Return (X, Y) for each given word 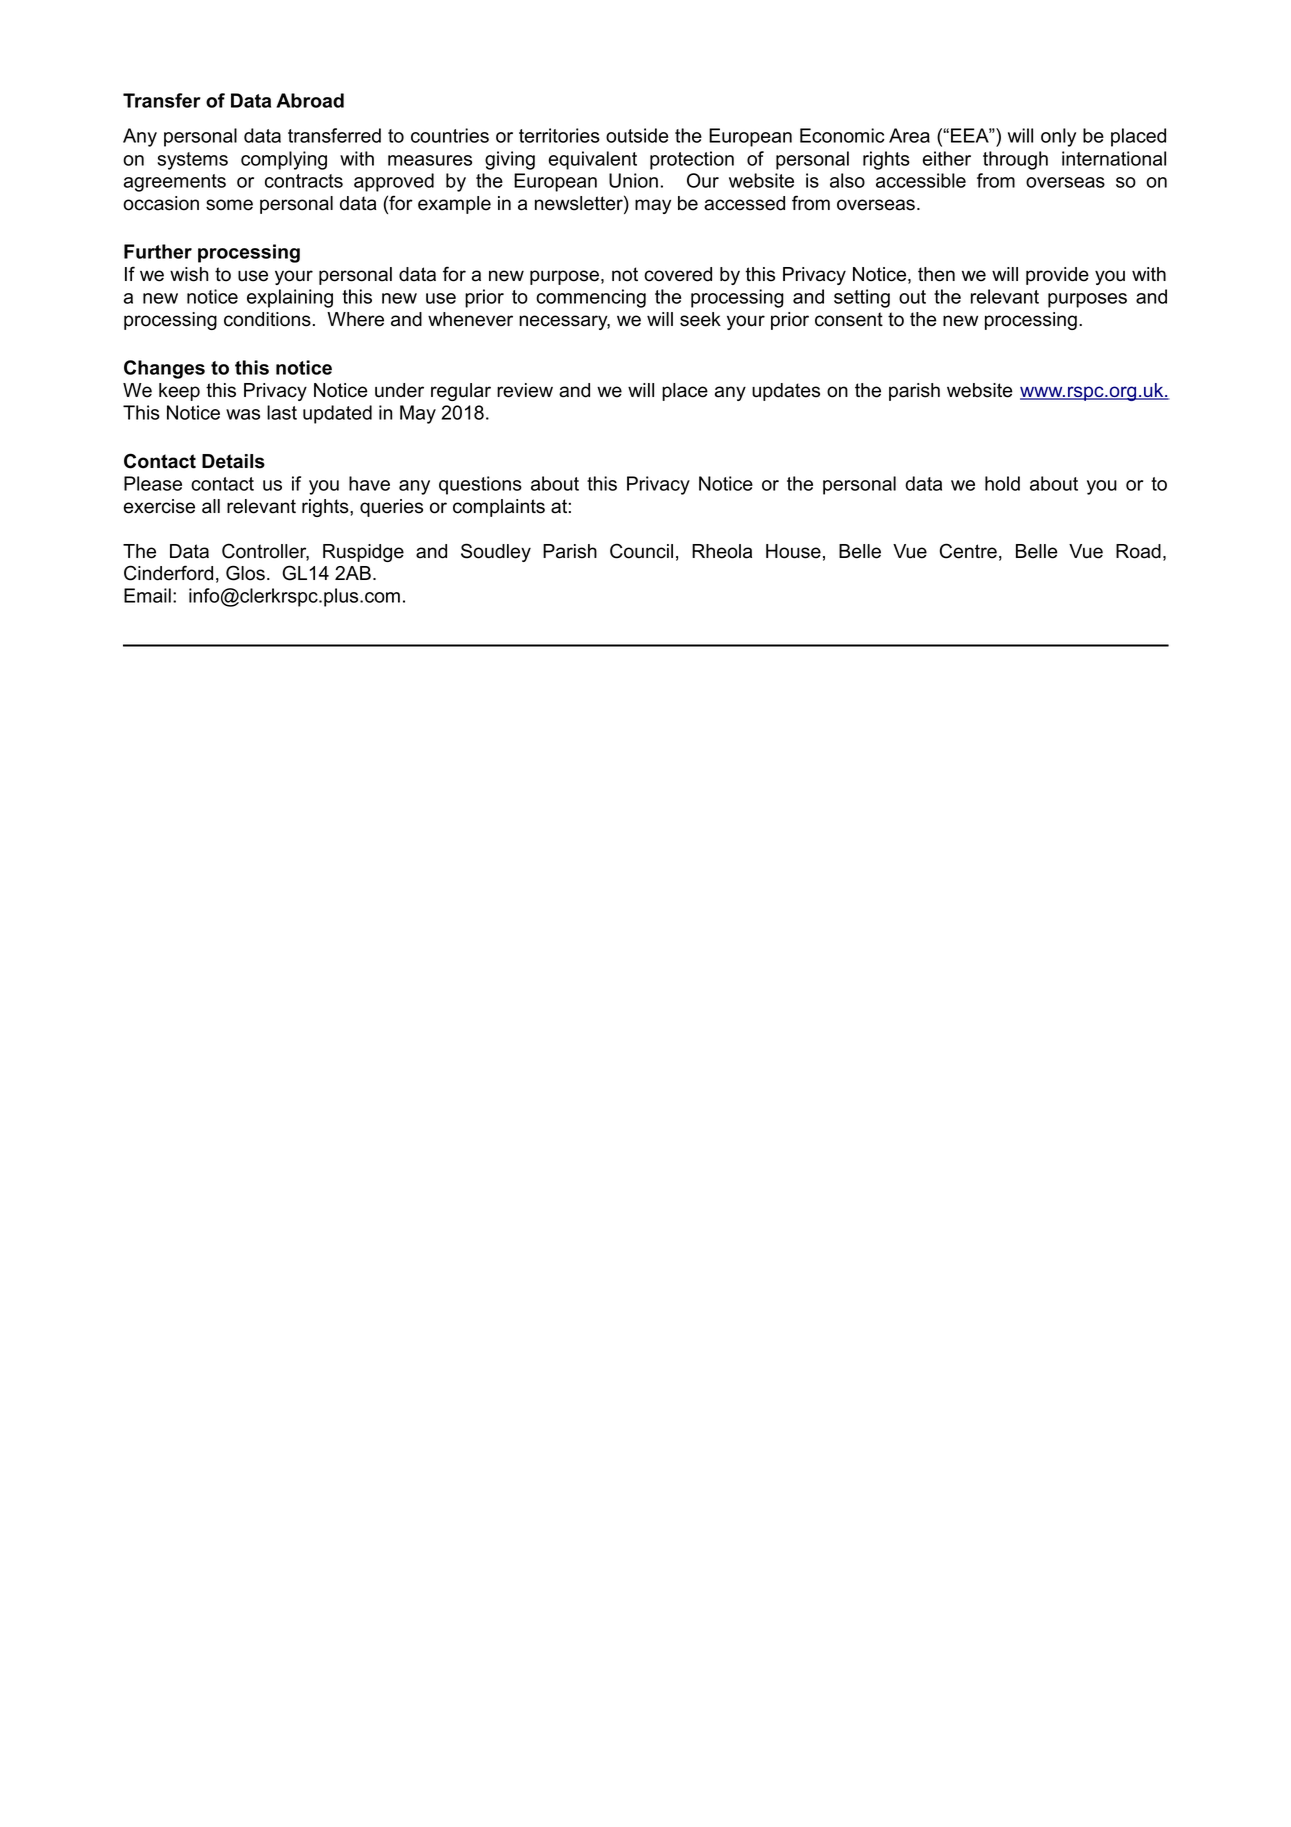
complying (284, 160)
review (525, 390)
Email (147, 595)
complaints (499, 508)
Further (158, 251)
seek (700, 319)
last (282, 412)
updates (786, 392)
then (936, 274)
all (211, 506)
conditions (267, 319)
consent (849, 319)
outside (637, 135)
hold (1002, 483)
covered (678, 274)
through (1015, 160)
